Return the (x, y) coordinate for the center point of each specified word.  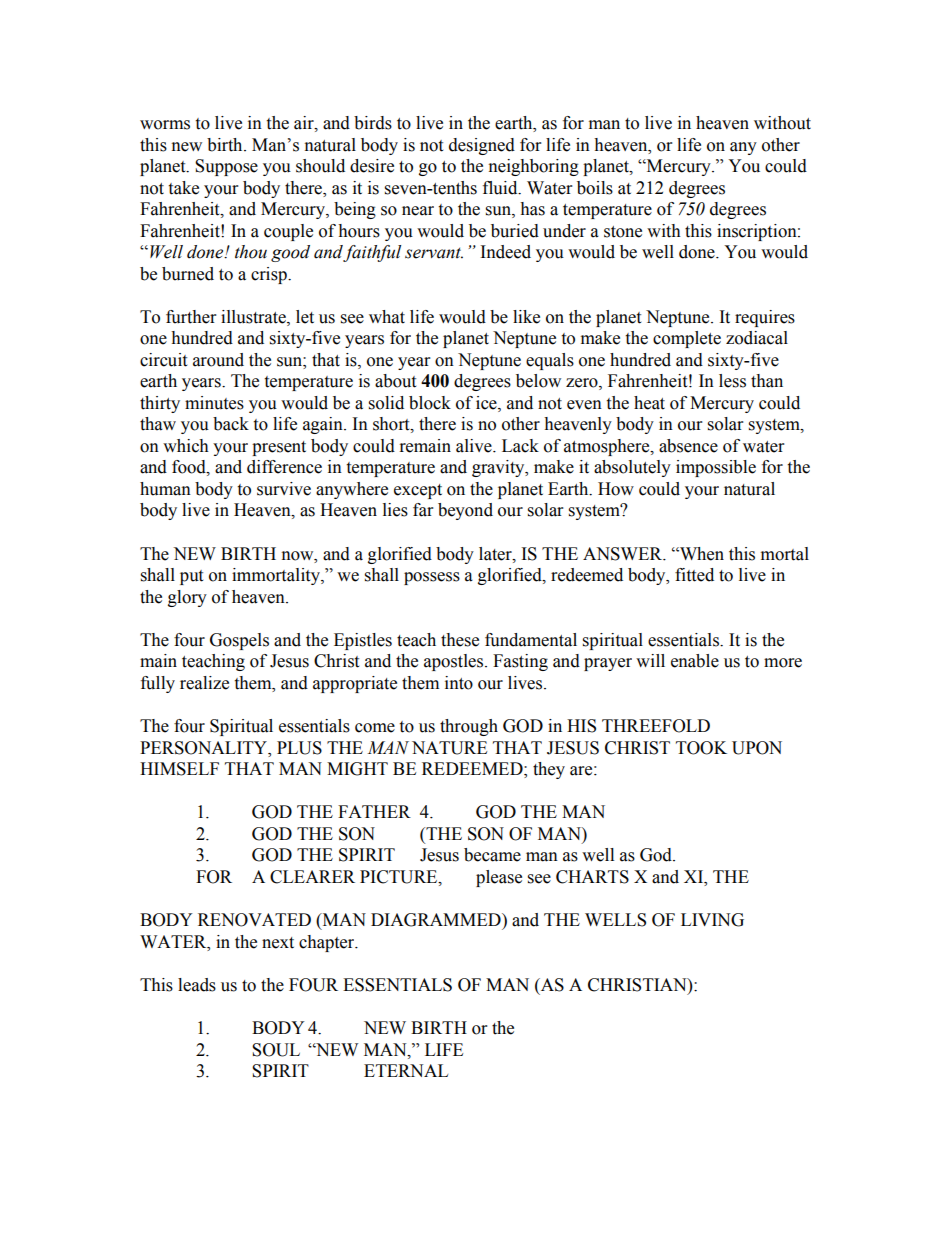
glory (187, 598)
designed (482, 146)
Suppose (226, 167)
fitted (694, 575)
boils (595, 188)
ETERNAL (406, 1070)
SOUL (276, 1050)
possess (432, 578)
